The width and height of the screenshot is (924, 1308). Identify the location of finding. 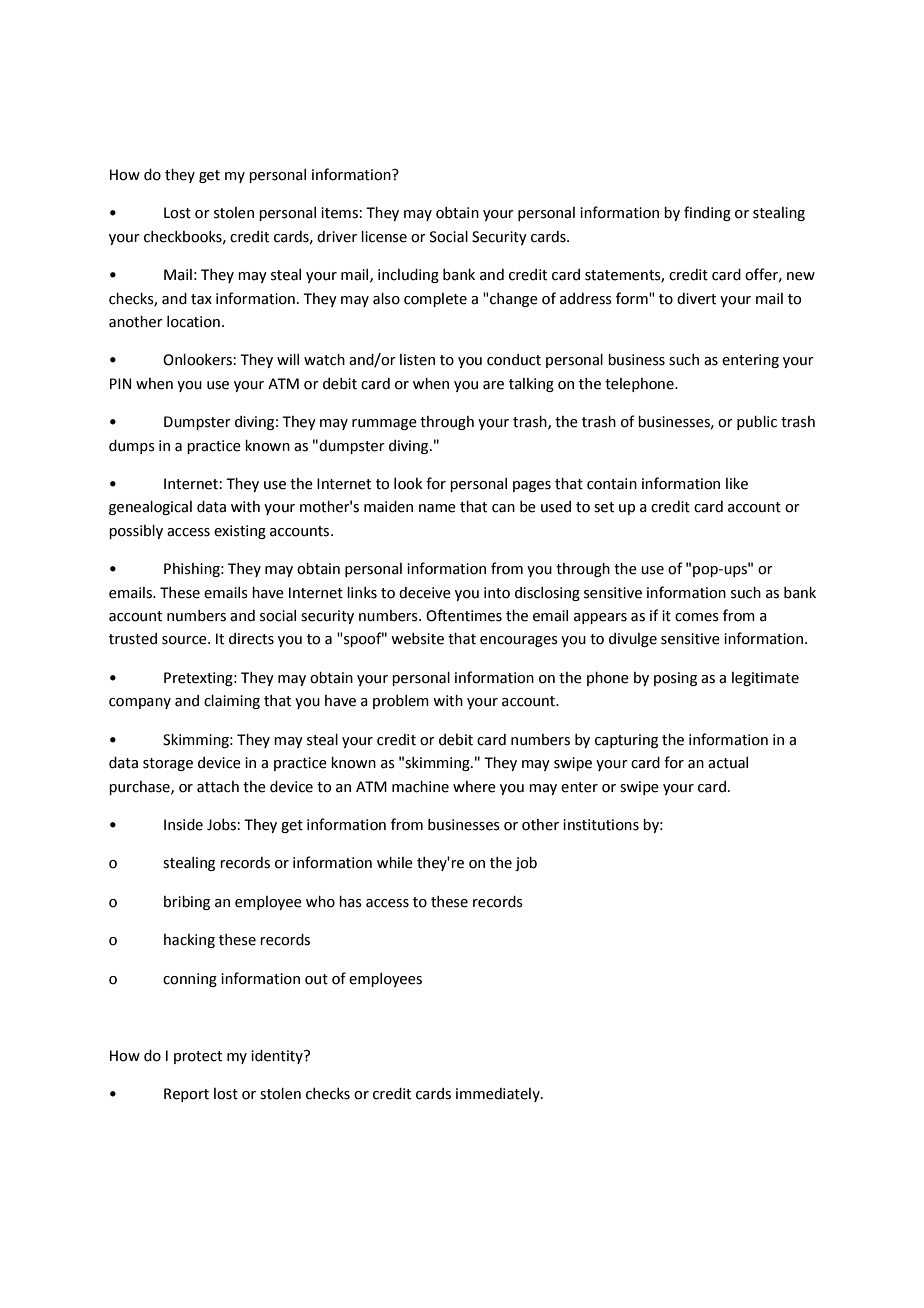
(707, 213).
